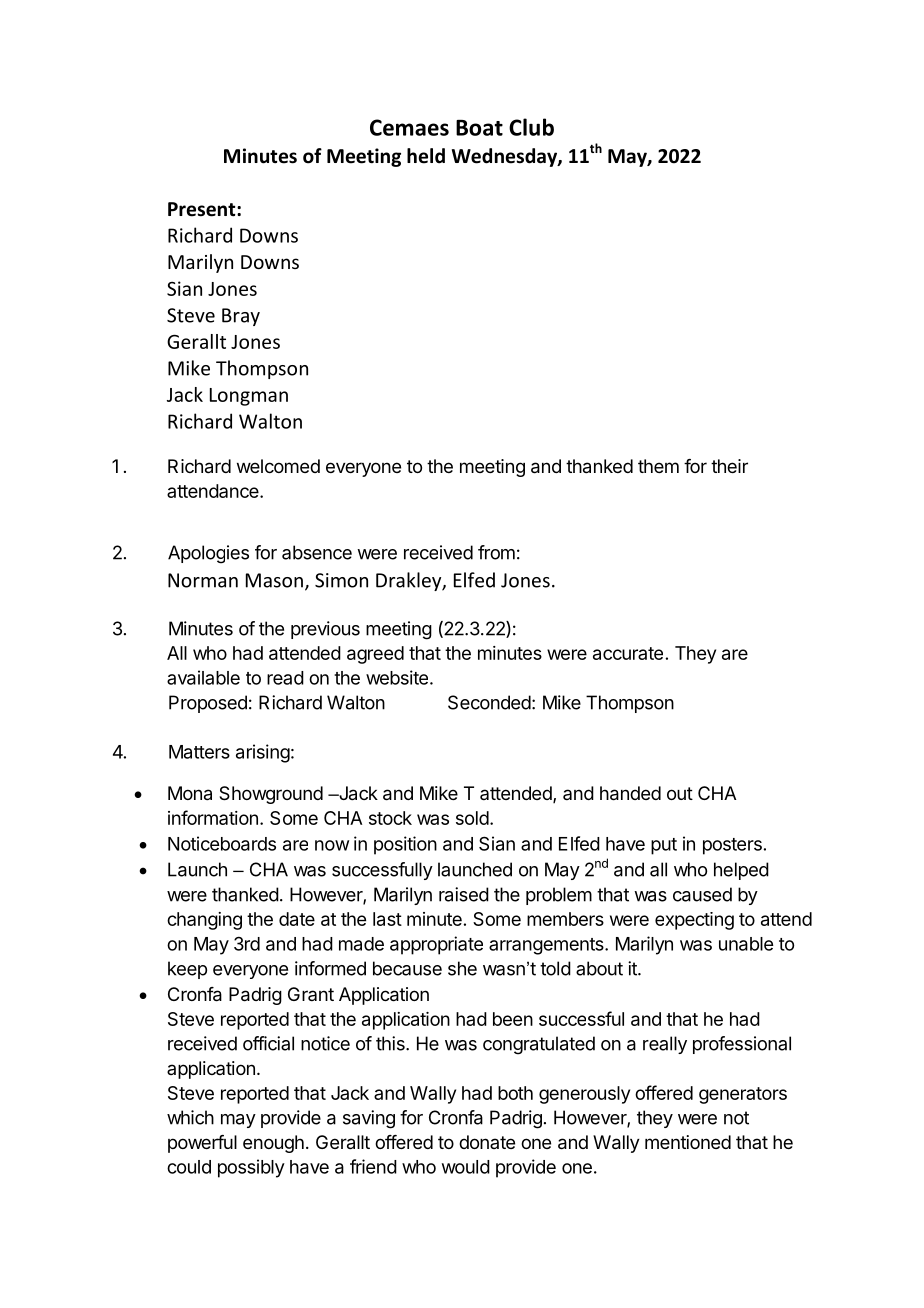  What do you see at coordinates (278, 466) in the image?
I see `welcomed` at bounding box center [278, 466].
